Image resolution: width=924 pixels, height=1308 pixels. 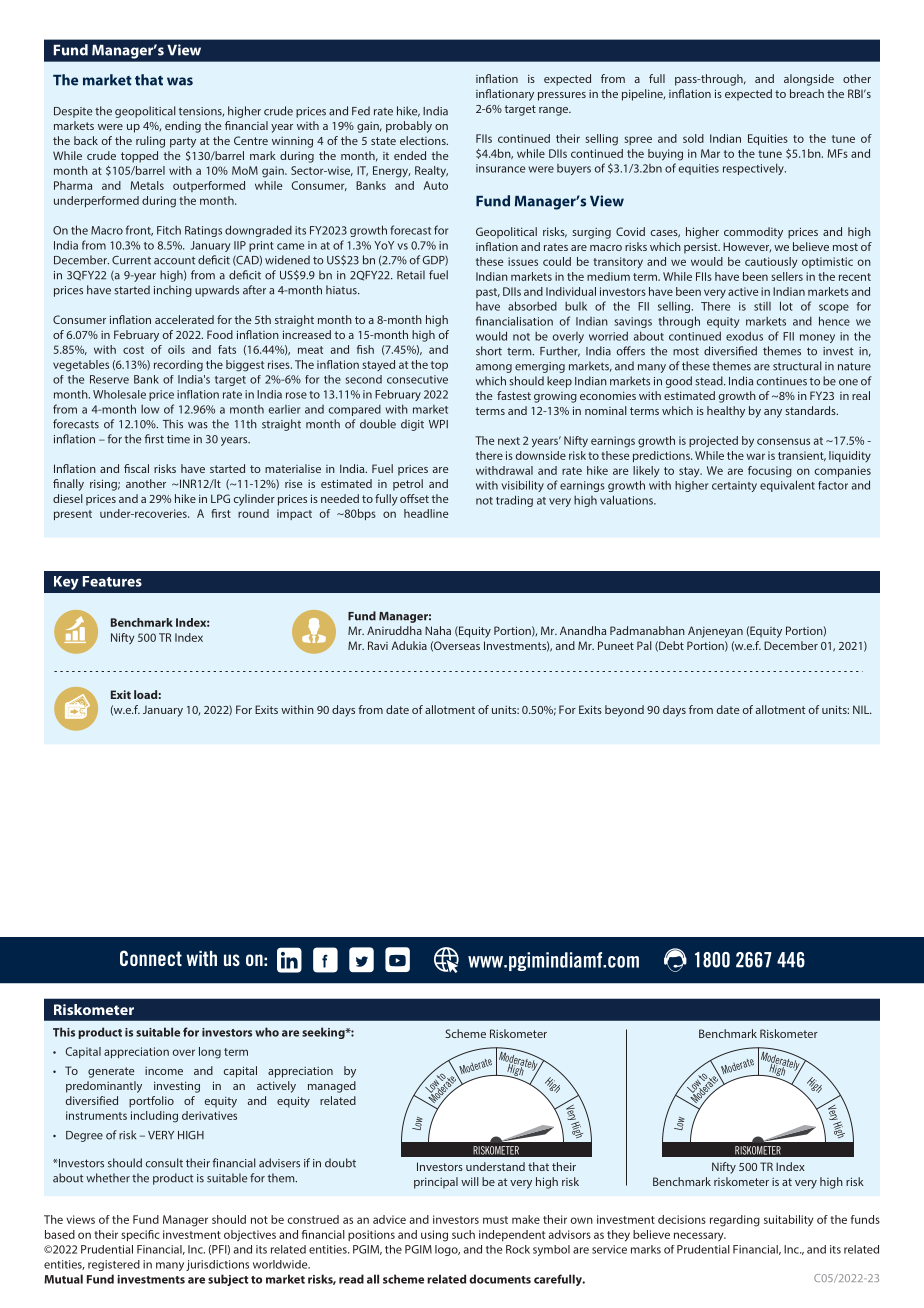 What do you see at coordinates (378, 645) in the screenshot?
I see `Ravi` at bounding box center [378, 645].
